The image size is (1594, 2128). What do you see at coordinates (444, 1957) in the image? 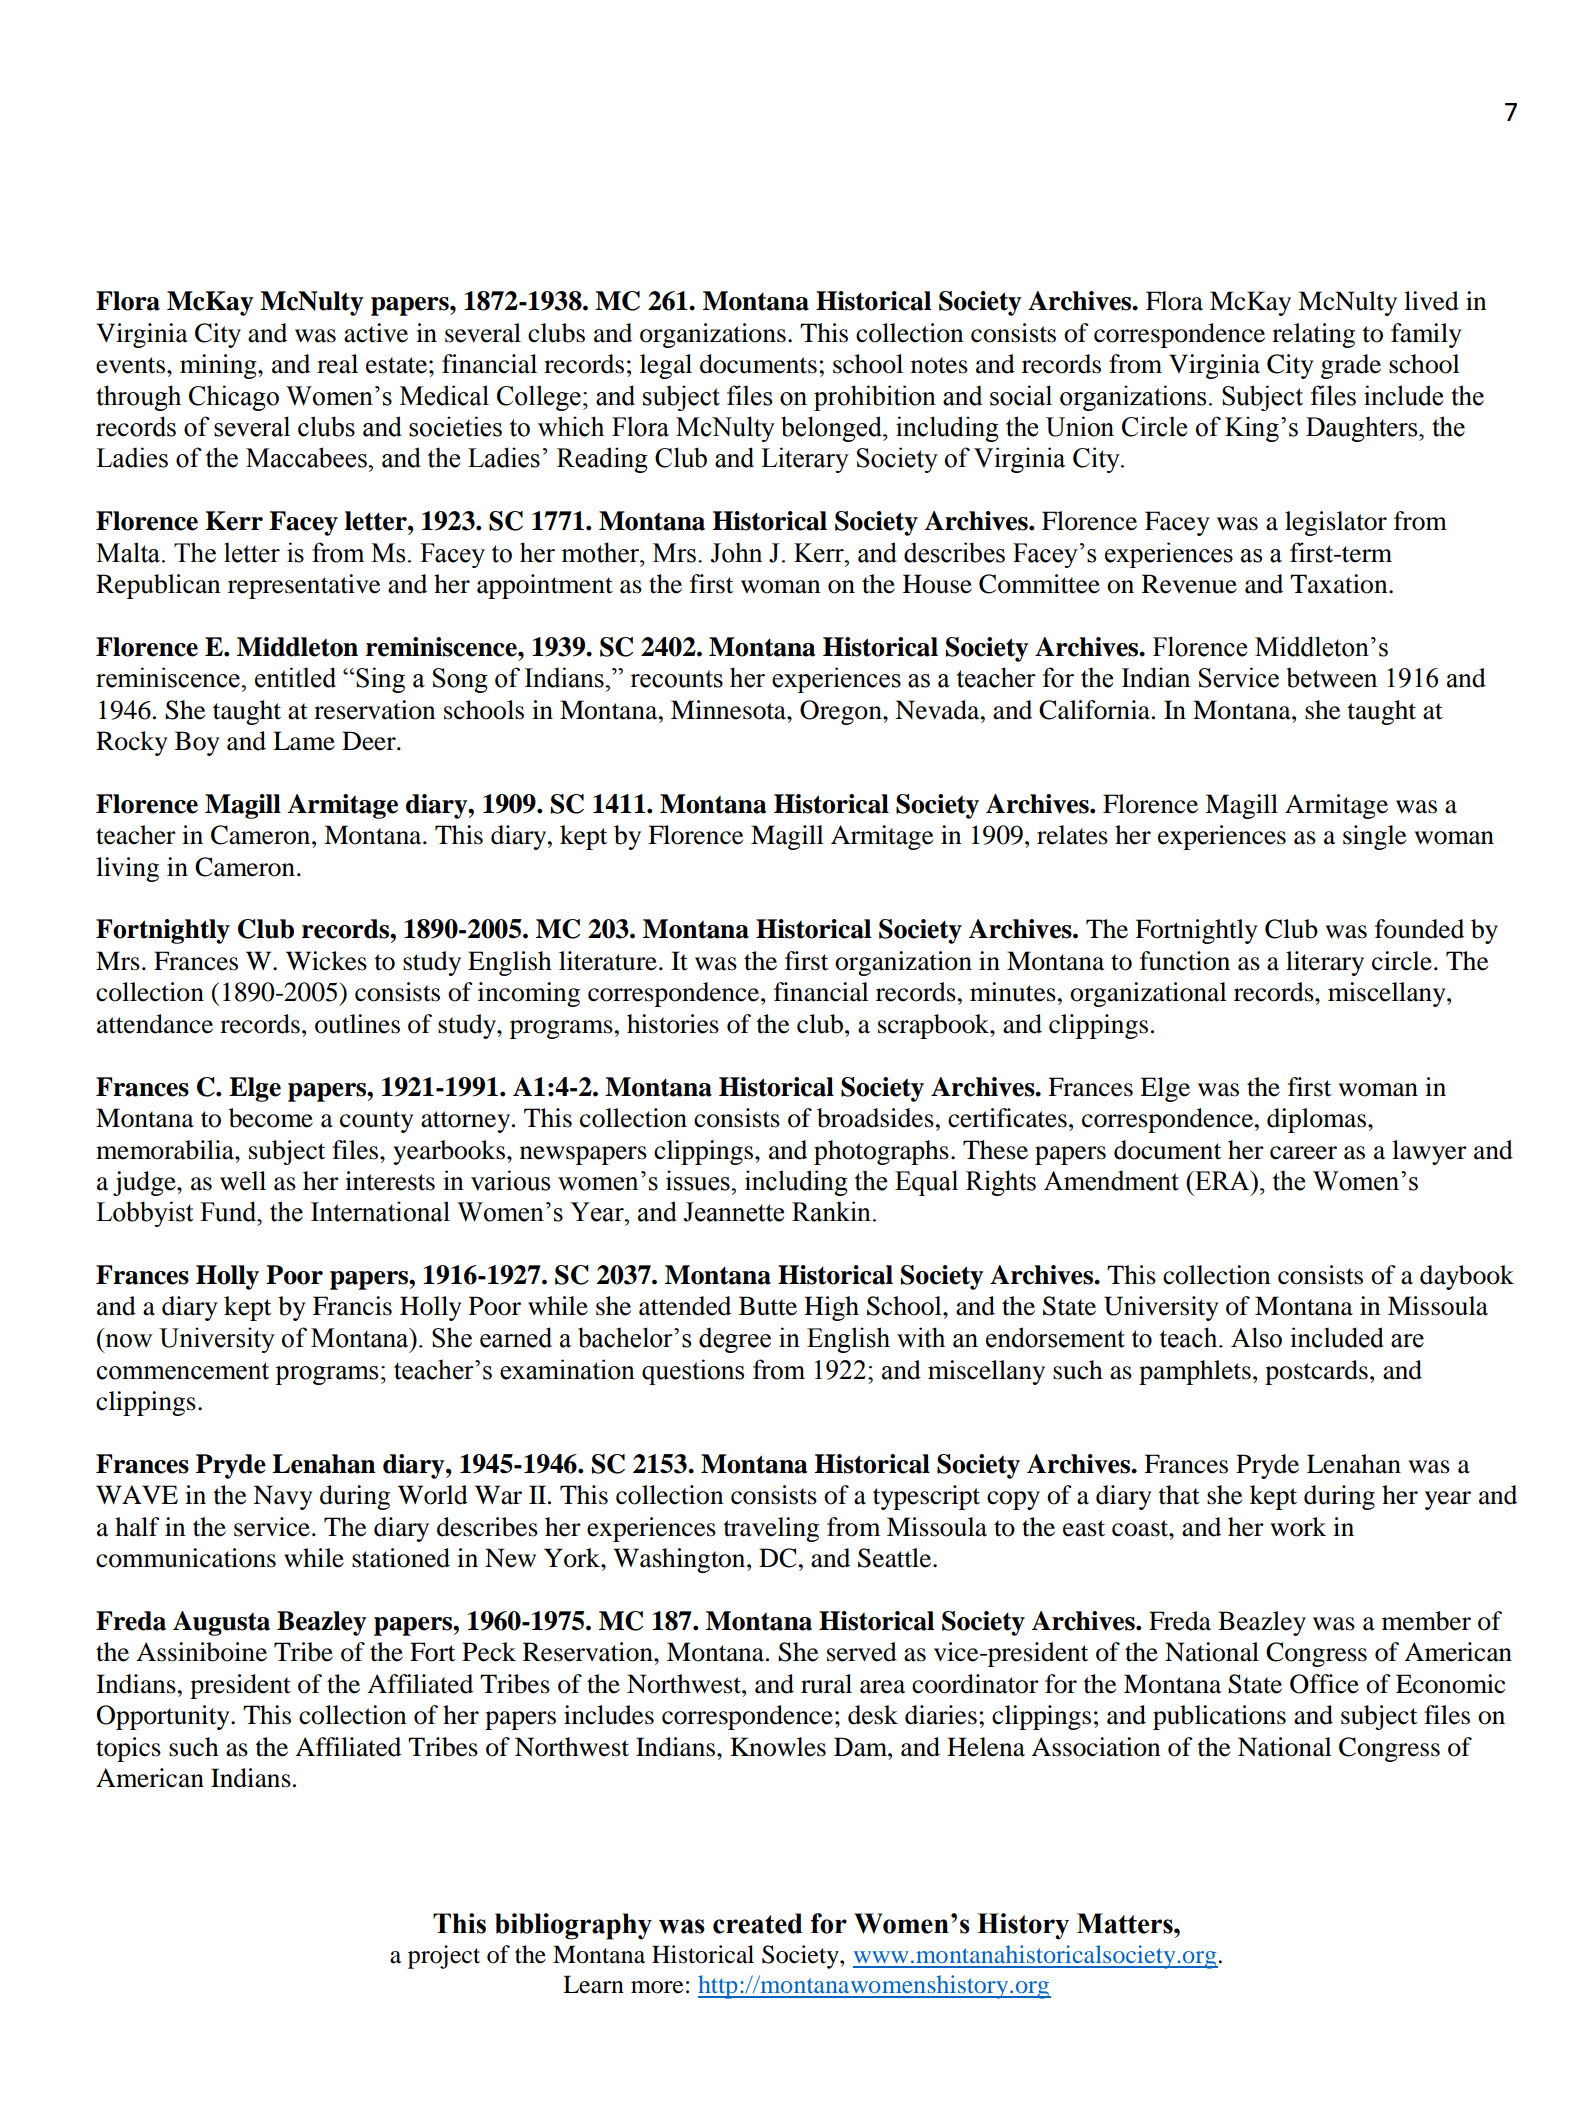
I see `project` at bounding box center [444, 1957].
